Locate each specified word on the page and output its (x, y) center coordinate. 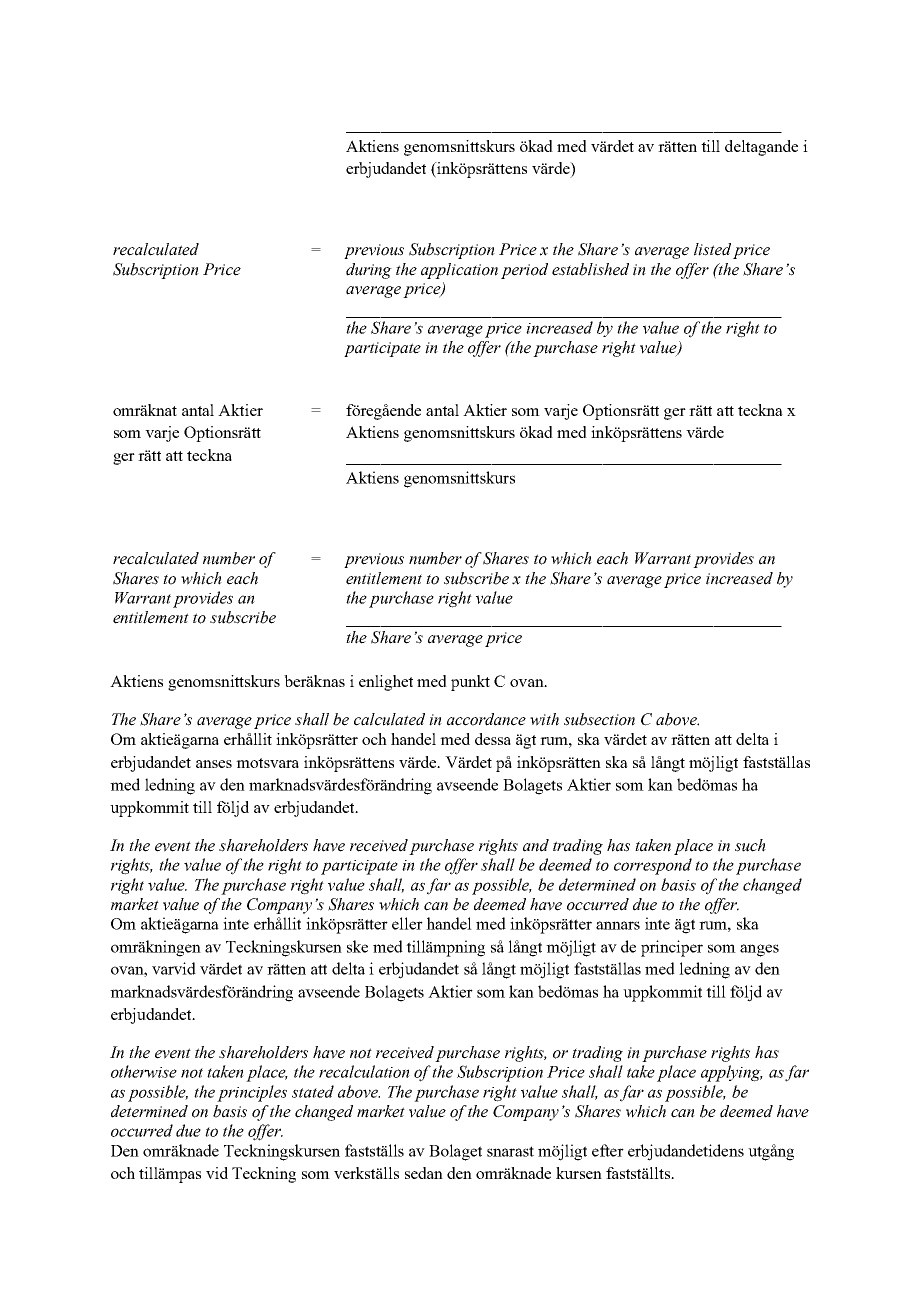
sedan (424, 1173)
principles (252, 1093)
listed (712, 249)
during (369, 271)
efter (608, 1150)
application (459, 271)
